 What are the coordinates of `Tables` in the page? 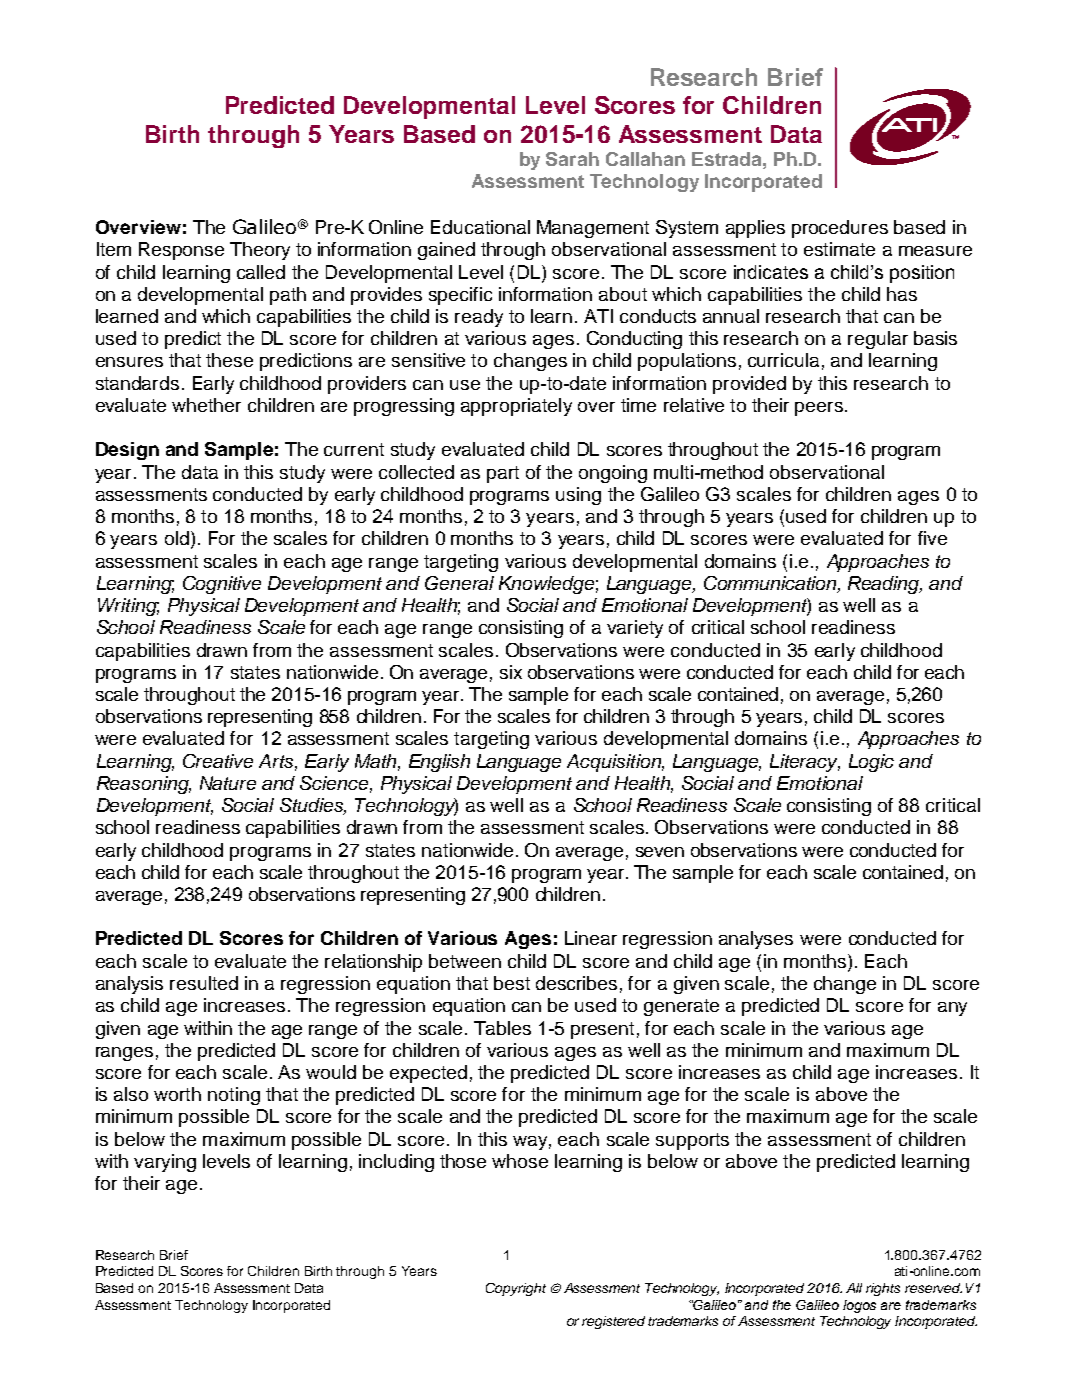 It's located at (502, 1028).
